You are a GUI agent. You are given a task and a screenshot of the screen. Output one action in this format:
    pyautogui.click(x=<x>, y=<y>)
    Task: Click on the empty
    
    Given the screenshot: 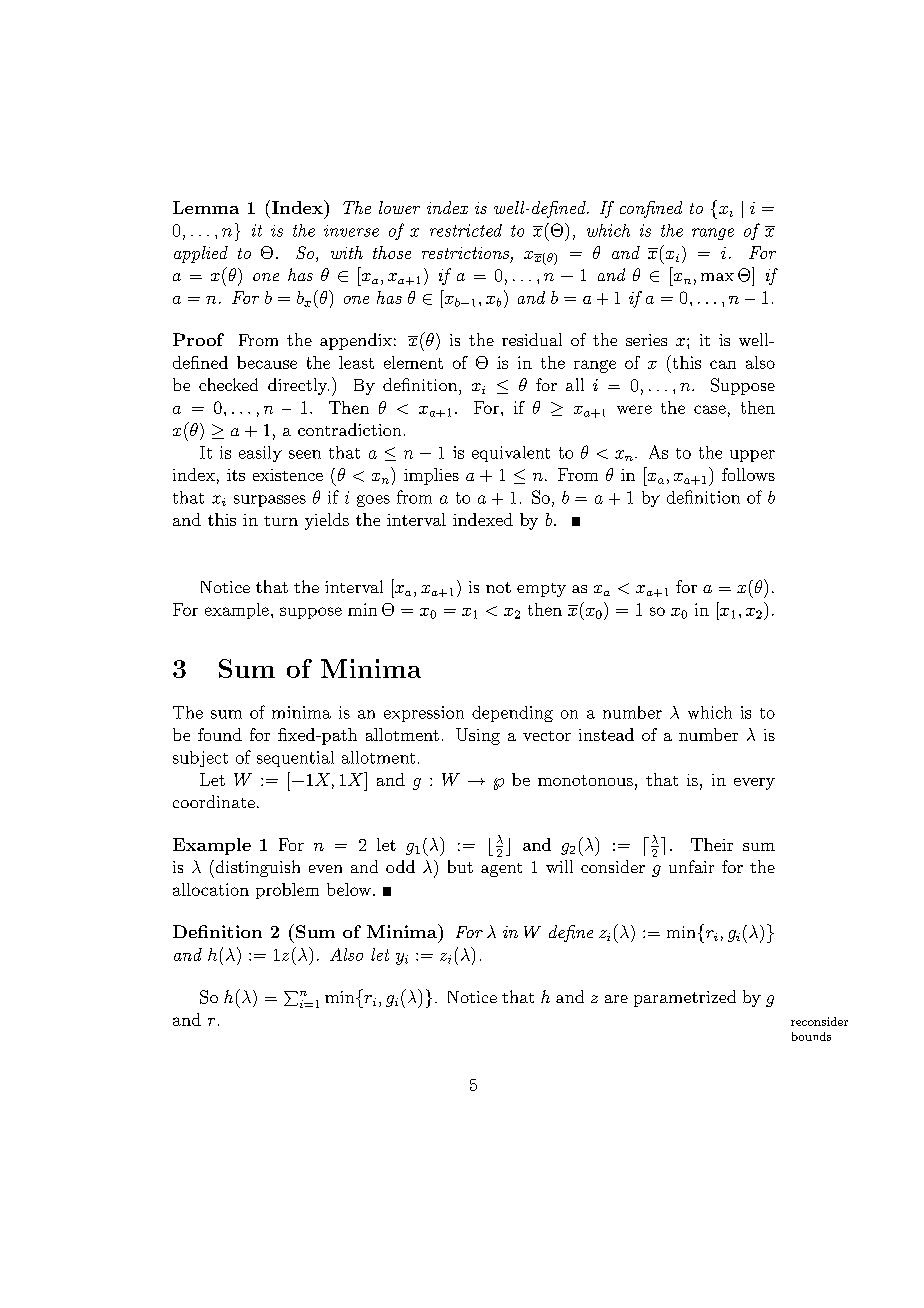 What is the action you would take?
    pyautogui.click(x=541, y=590)
